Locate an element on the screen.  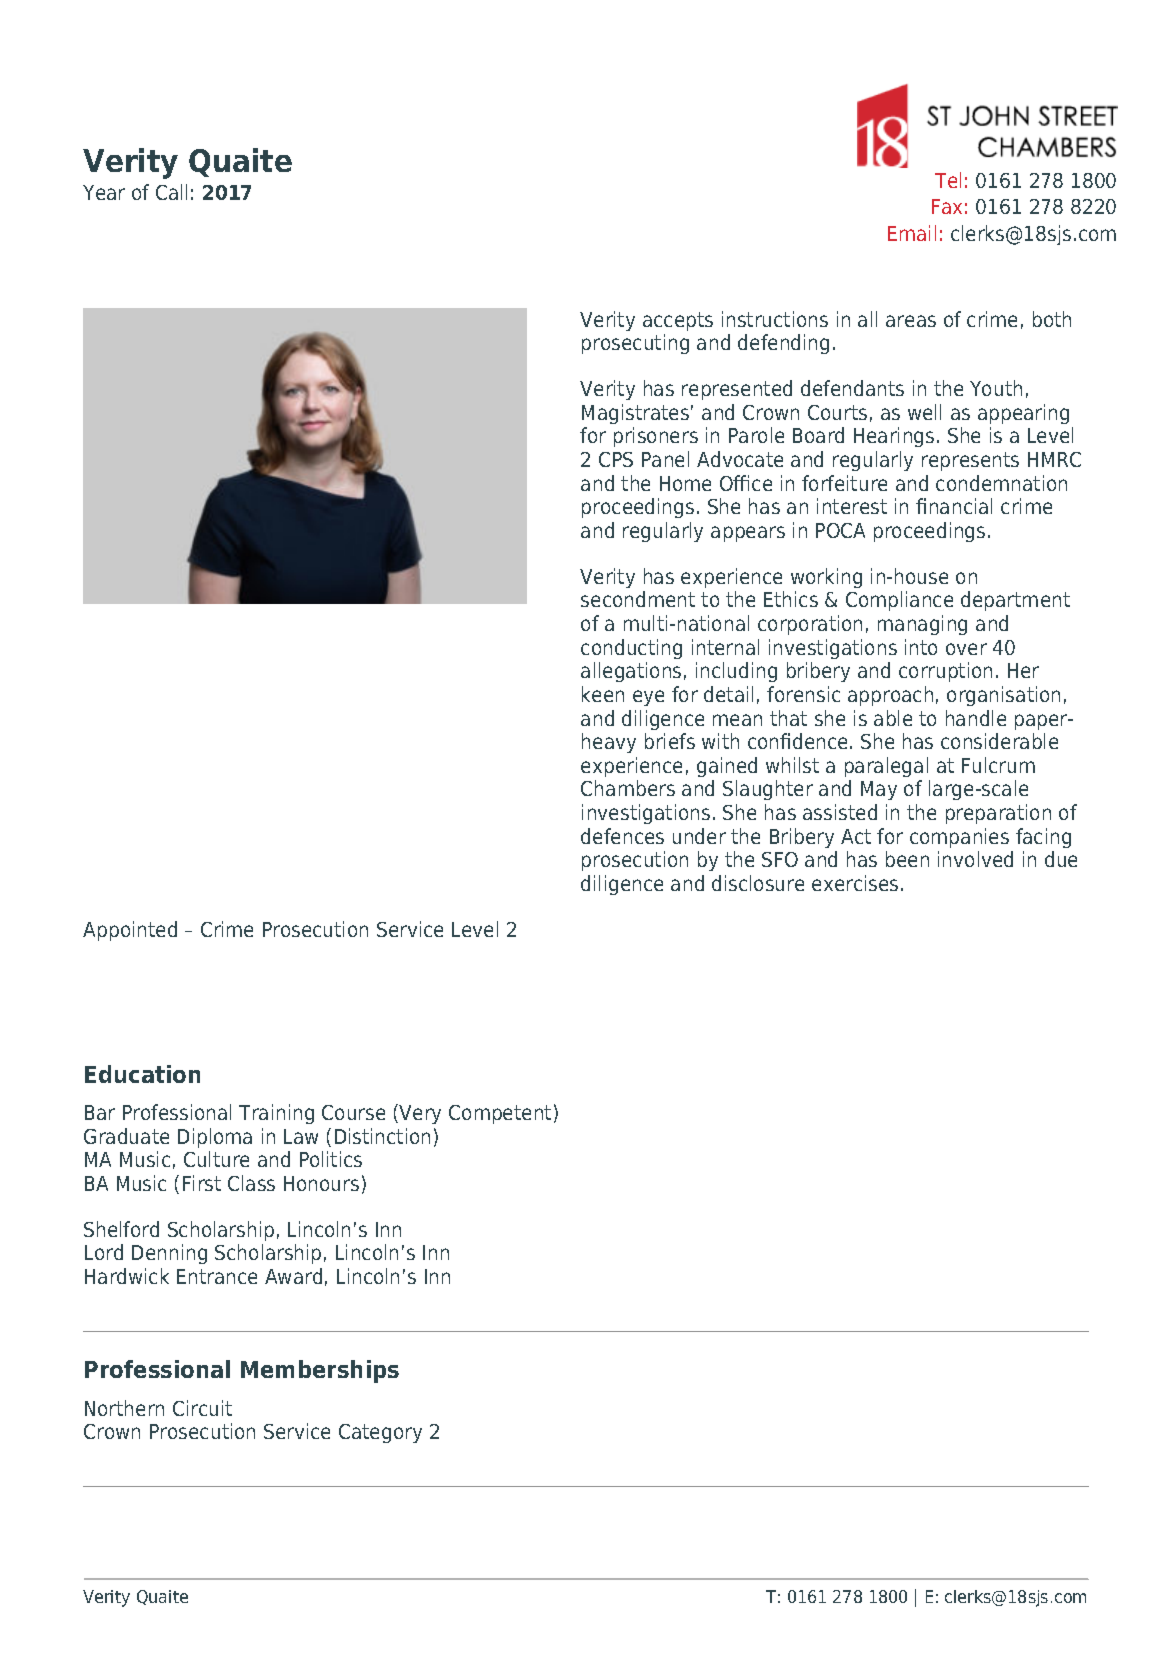
conducting is located at coordinates (631, 649).
